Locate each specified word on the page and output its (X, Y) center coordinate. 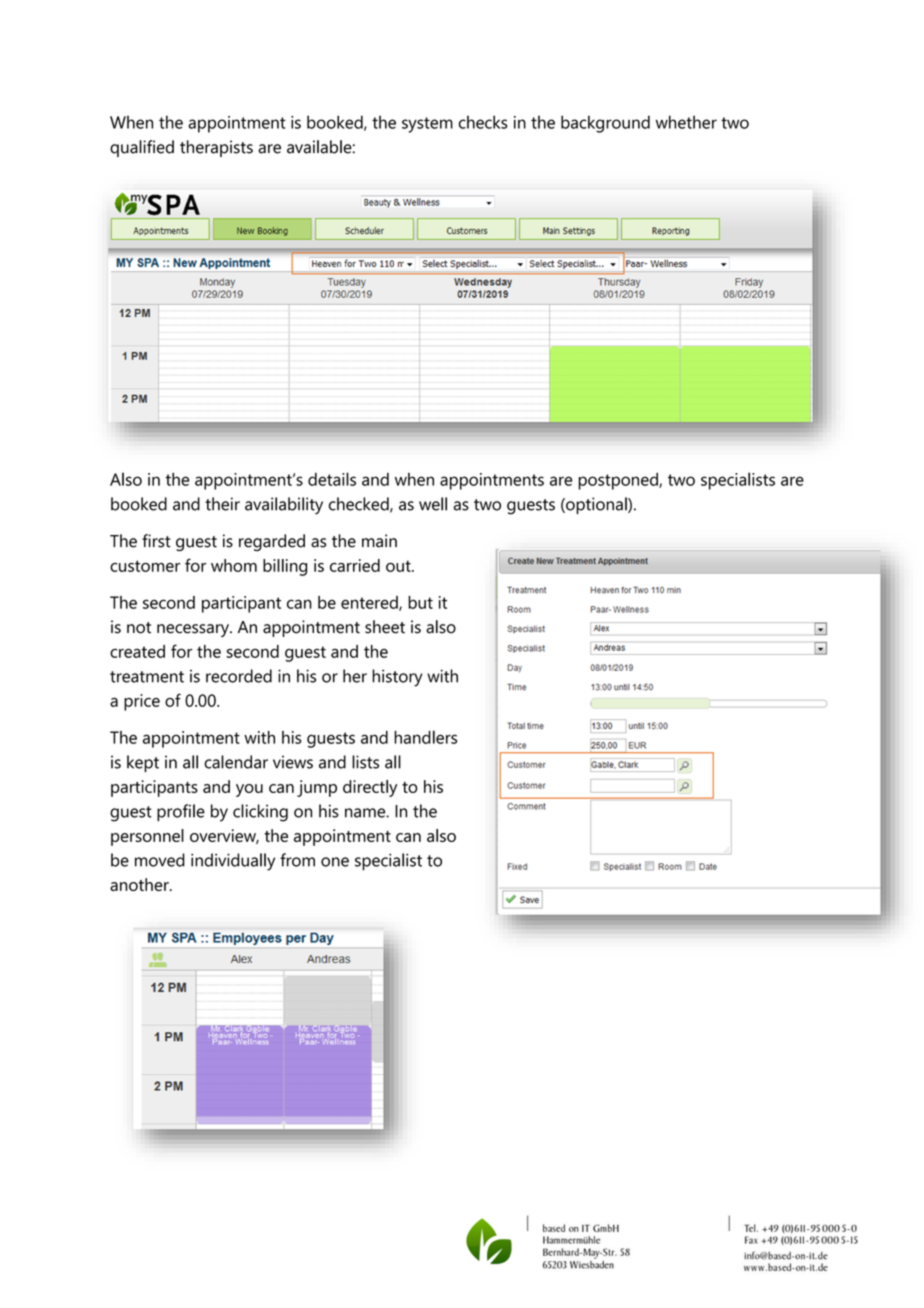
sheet (385, 627)
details (332, 479)
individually (233, 862)
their (222, 504)
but (420, 602)
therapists (216, 148)
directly (370, 788)
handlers (425, 737)
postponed (619, 481)
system (427, 125)
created (137, 651)
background (605, 124)
